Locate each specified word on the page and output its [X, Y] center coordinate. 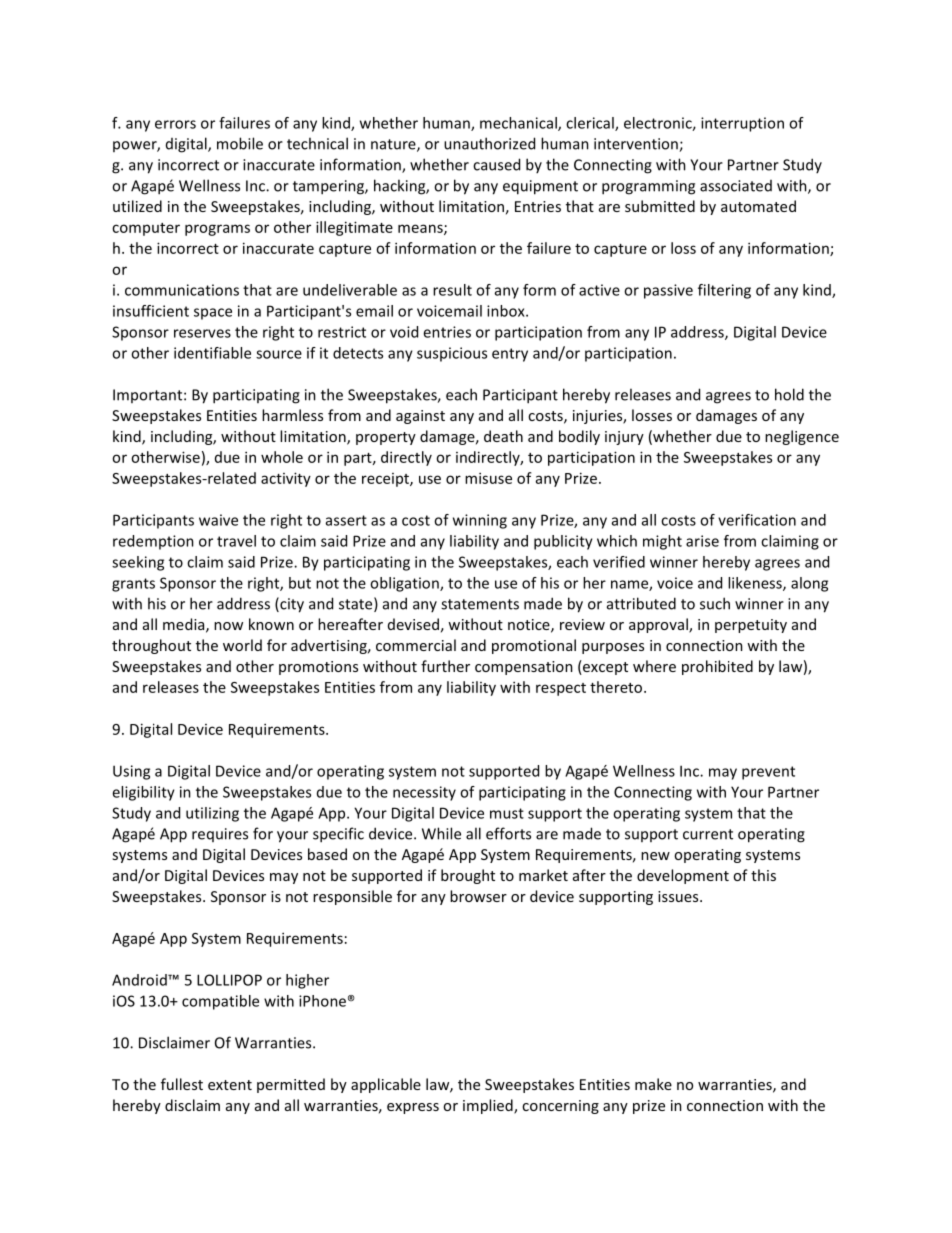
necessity [424, 793]
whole [282, 457]
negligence [802, 437]
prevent [768, 773]
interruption [742, 124]
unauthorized [489, 143]
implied [489, 1106]
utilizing [212, 814]
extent [230, 1085]
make [653, 1084]
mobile [240, 143]
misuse [488, 478]
